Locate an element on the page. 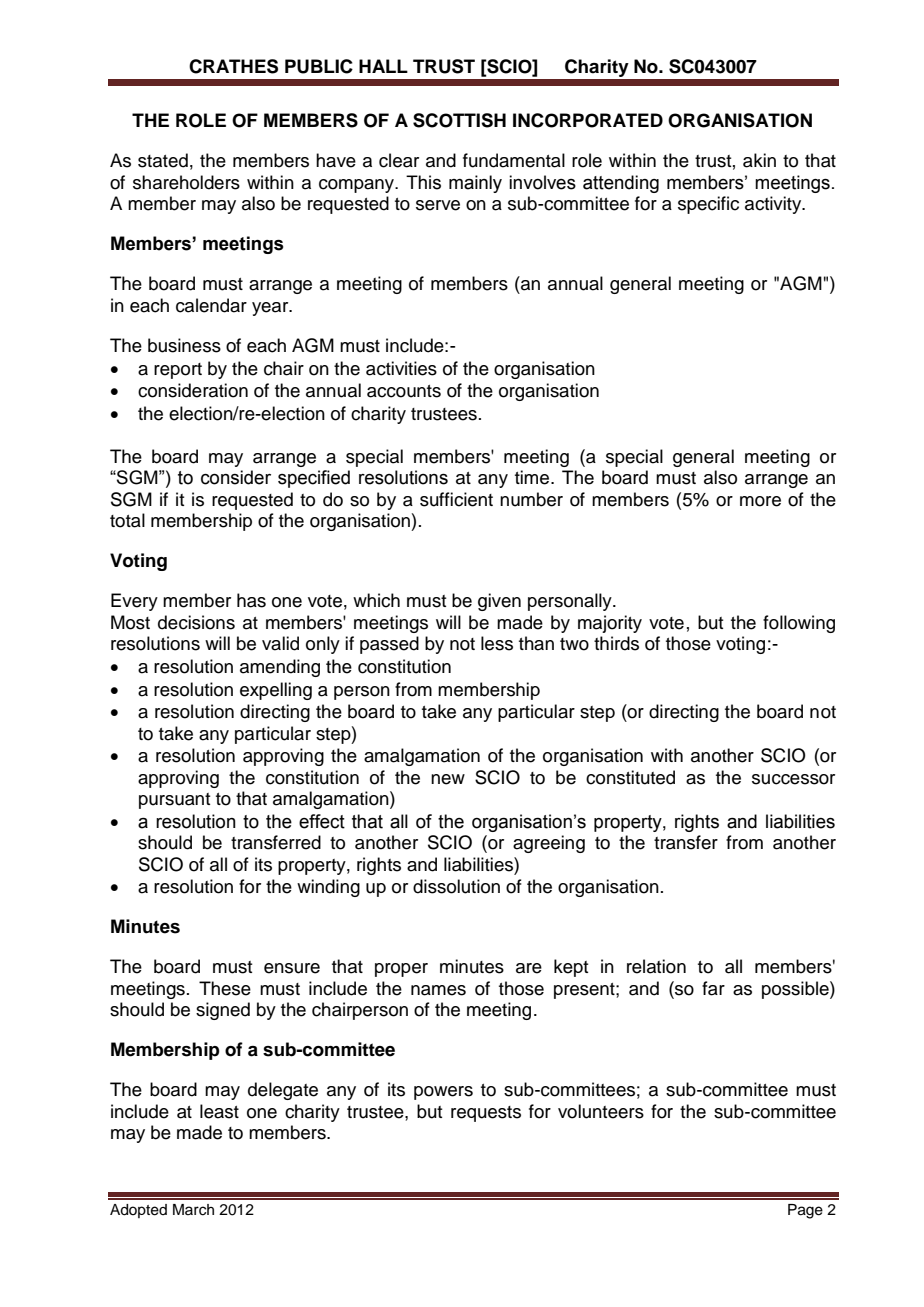 Image resolution: width=924 pixels, height=1307 pixels. requests is located at coordinates (486, 1114).
